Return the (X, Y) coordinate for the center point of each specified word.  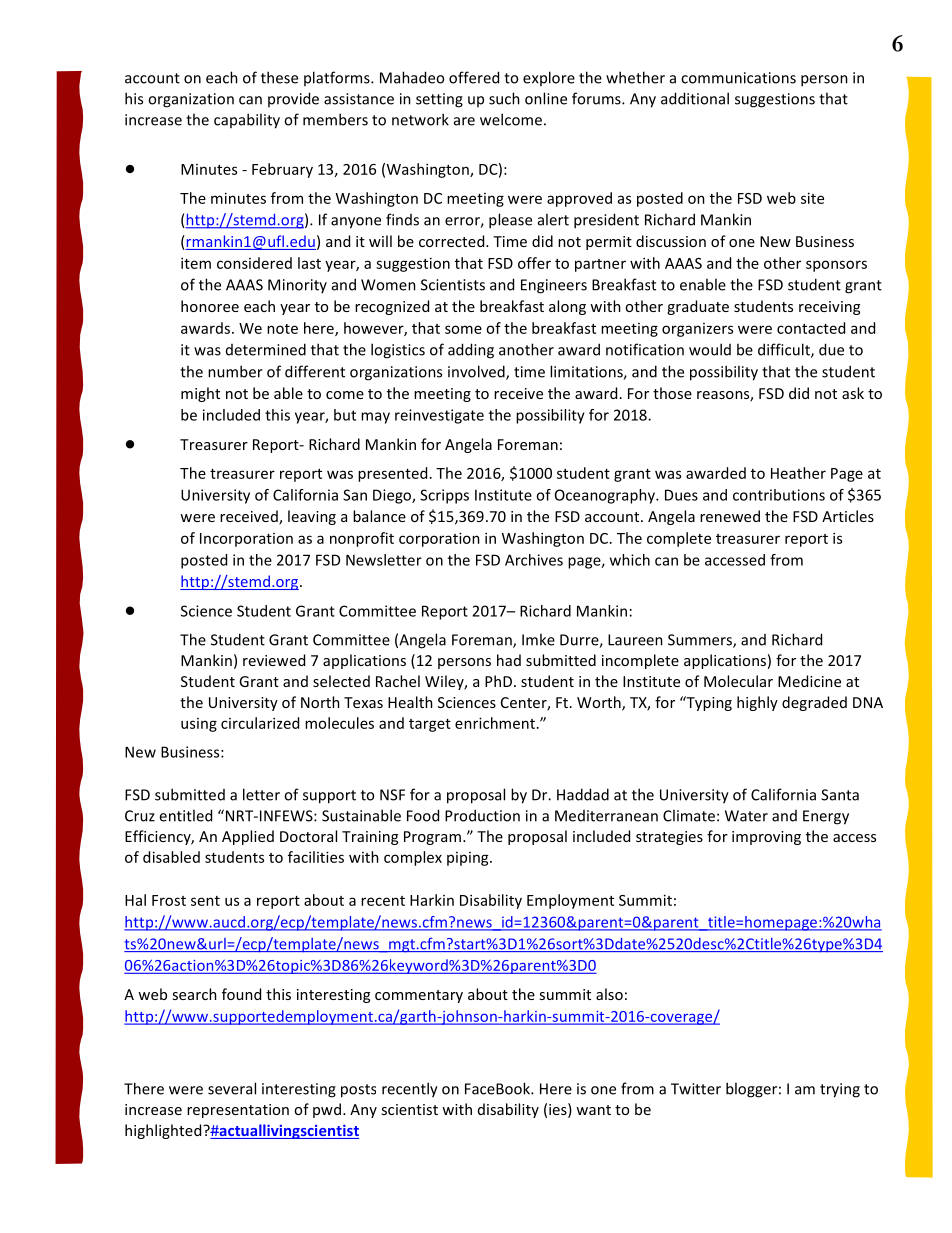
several (232, 1088)
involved (477, 372)
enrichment (496, 723)
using (199, 725)
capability (247, 121)
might (200, 394)
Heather (798, 473)
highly (757, 703)
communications (738, 78)
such (504, 98)
